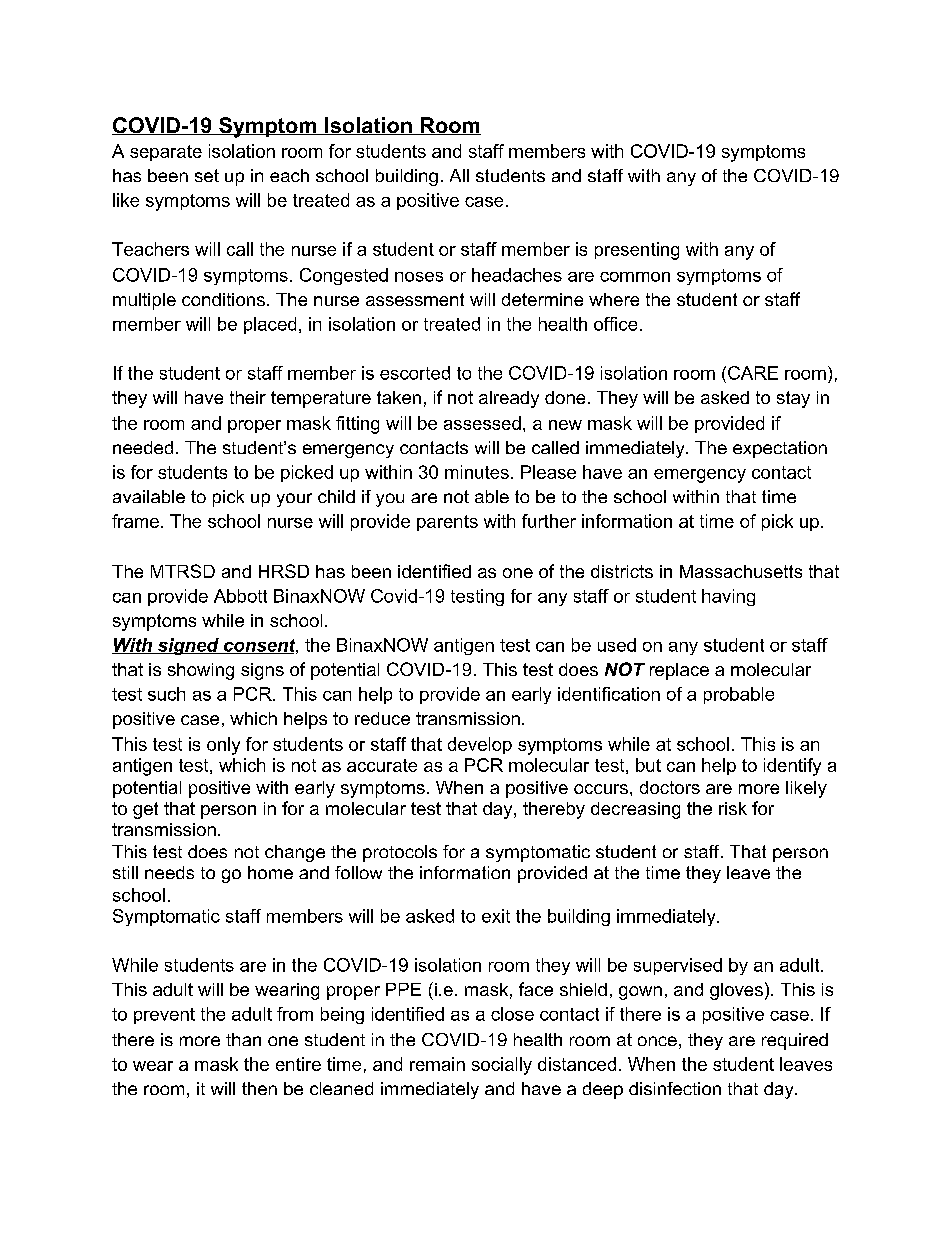  I want to click on presenting, so click(637, 251).
